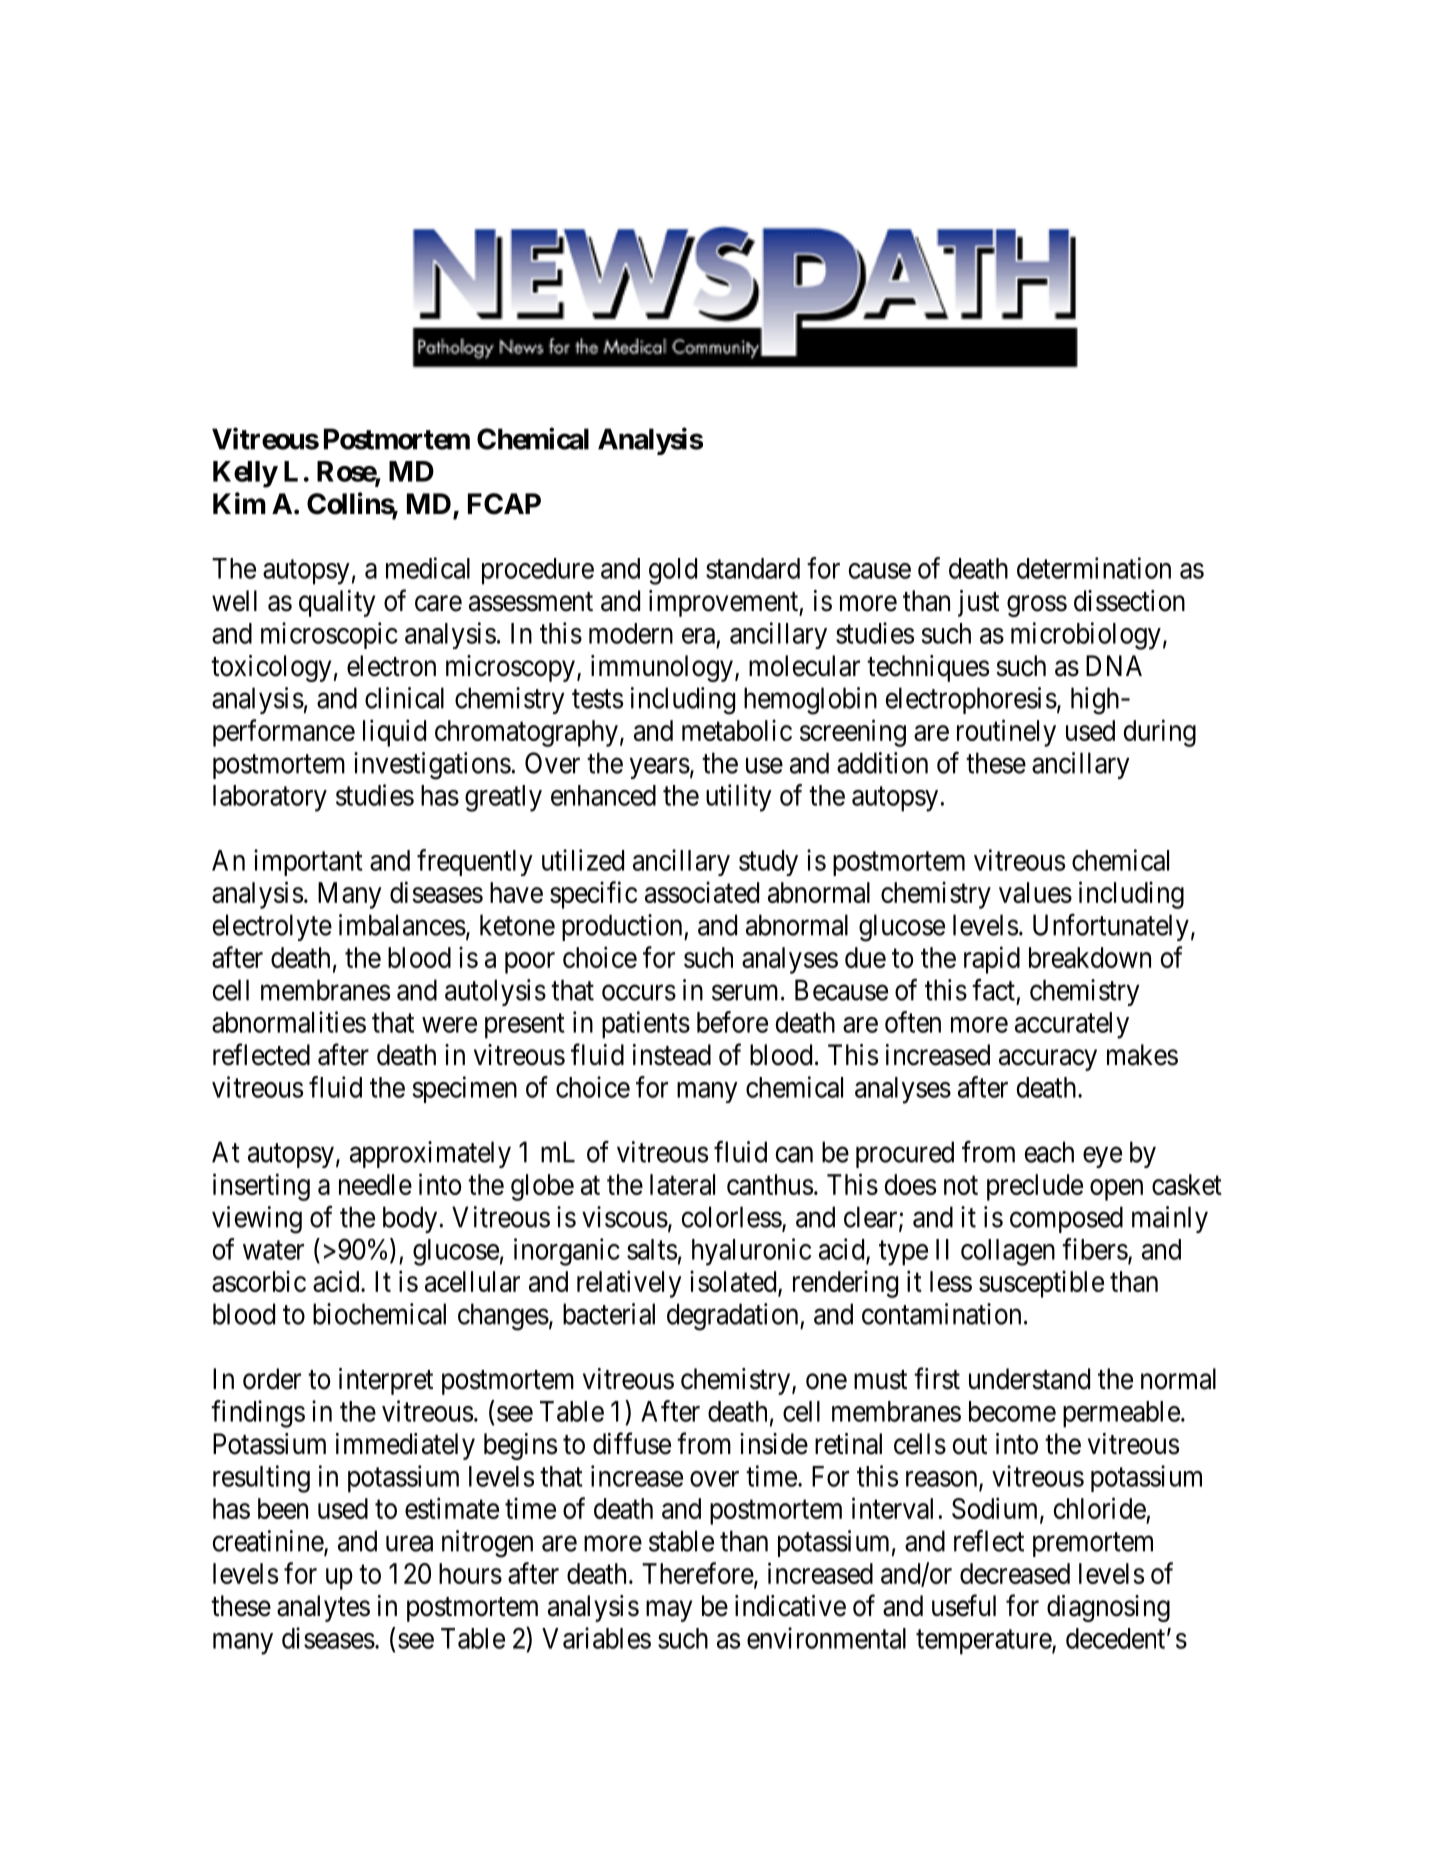  I want to click on susceptible, so click(1041, 1284).
